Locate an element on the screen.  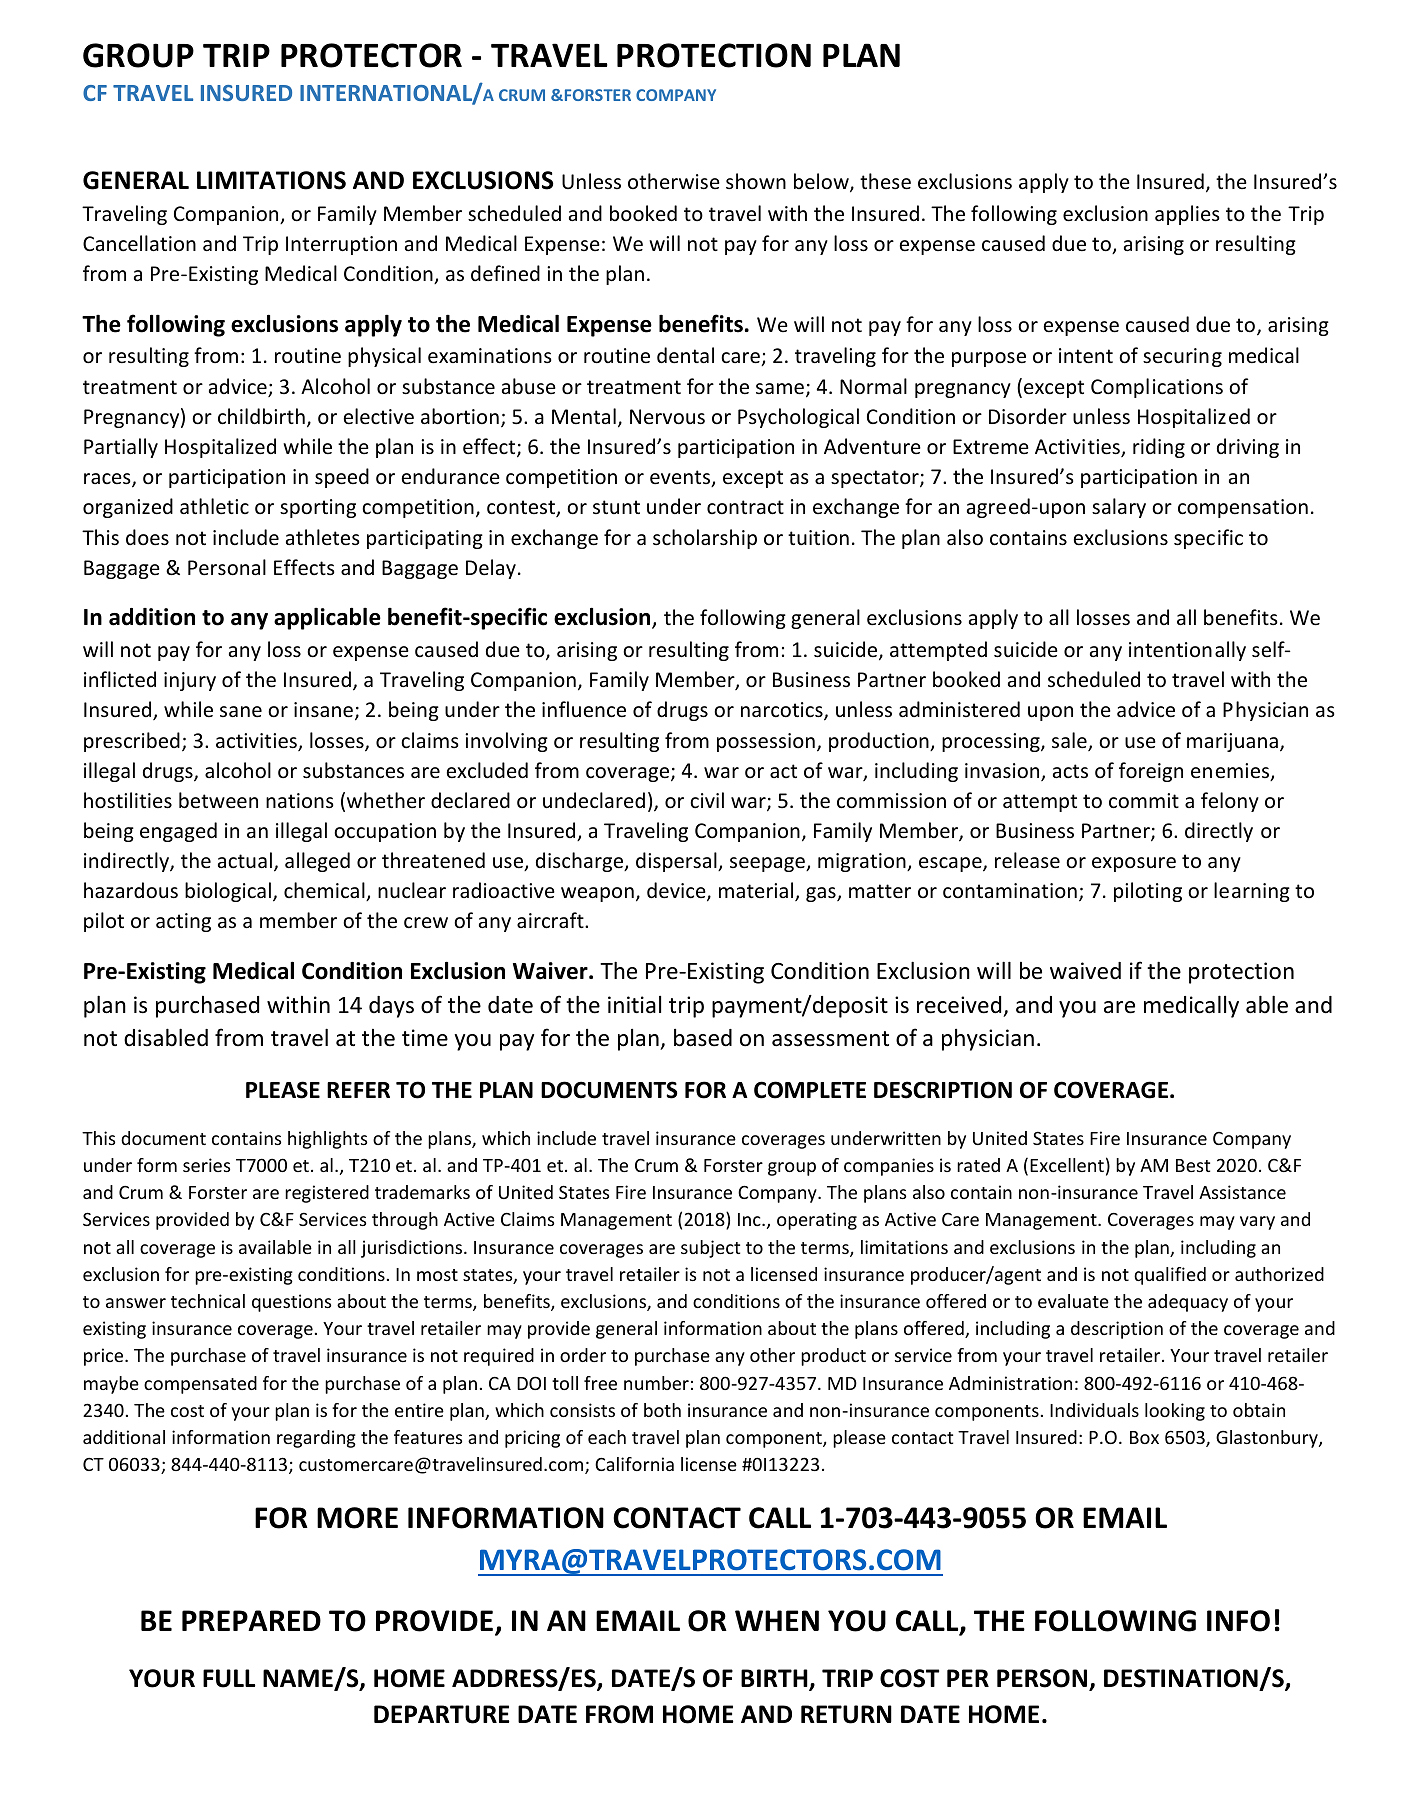
RETURN is located at coordinates (846, 1714).
